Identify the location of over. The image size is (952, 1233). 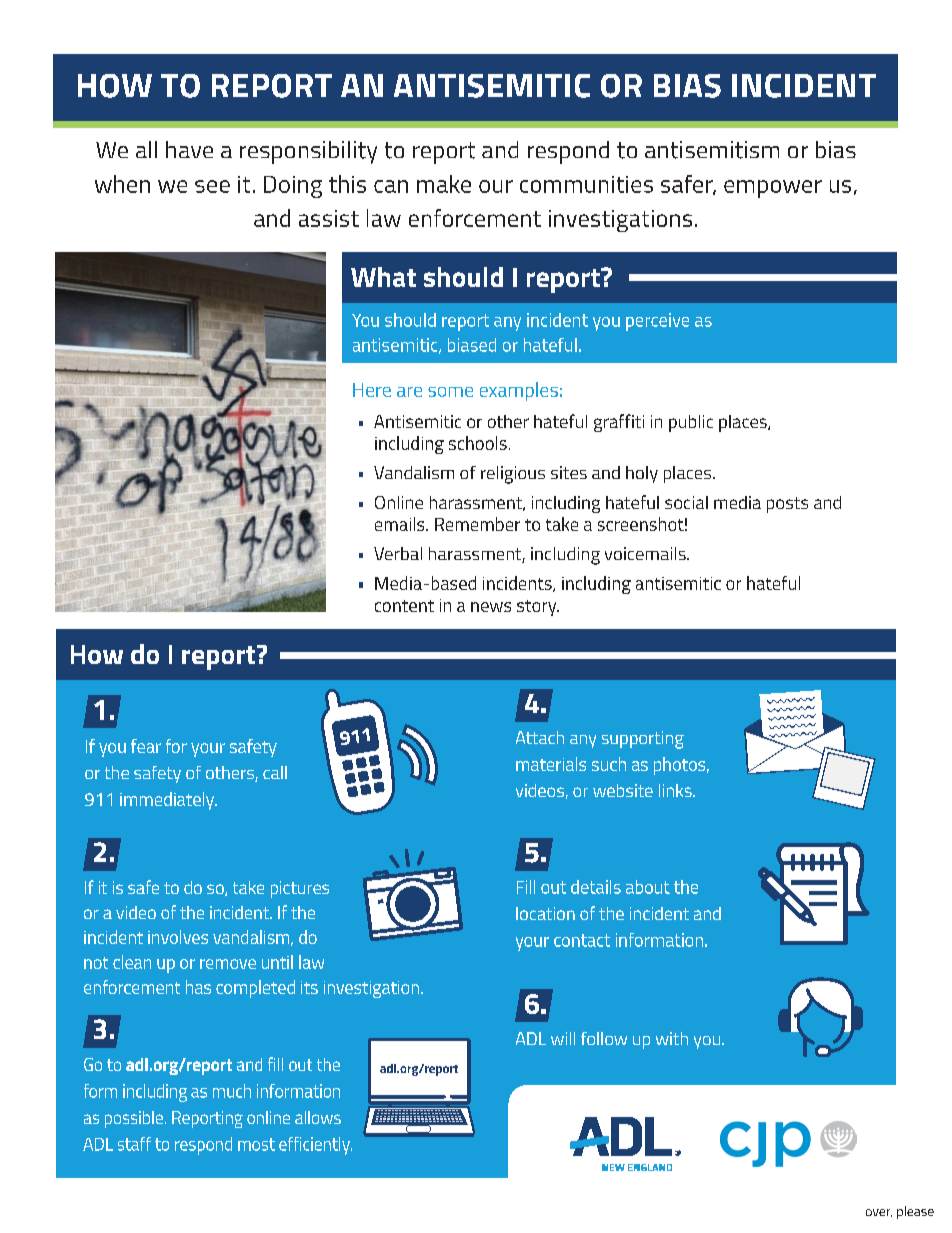
(879, 1213).
